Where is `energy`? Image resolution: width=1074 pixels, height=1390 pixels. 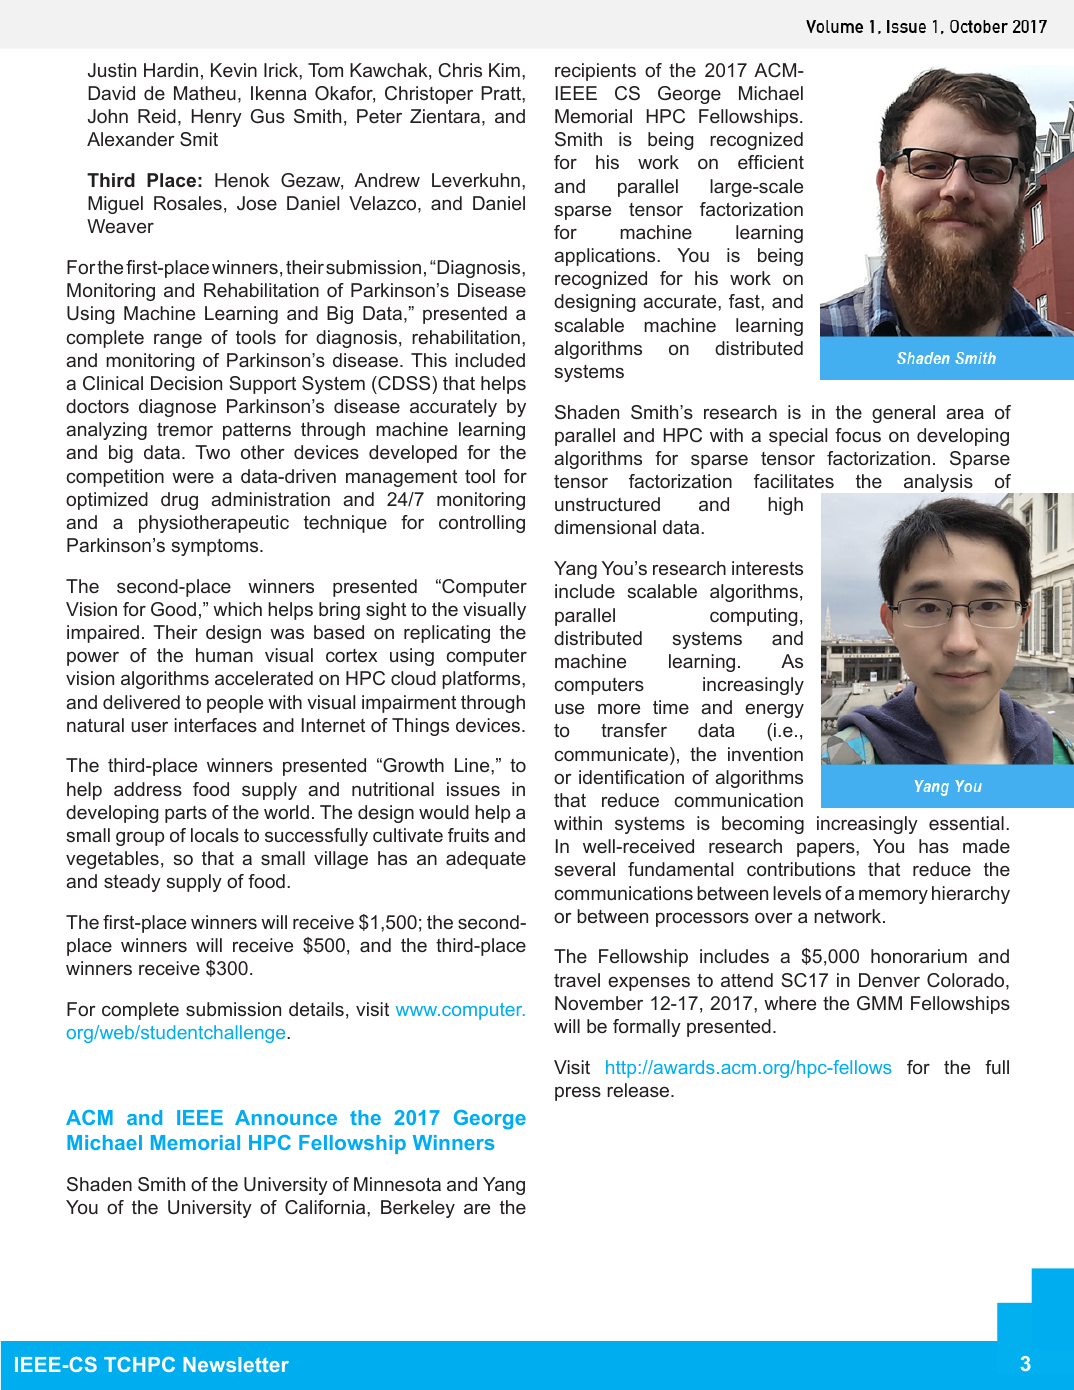 energy is located at coordinates (774, 711).
